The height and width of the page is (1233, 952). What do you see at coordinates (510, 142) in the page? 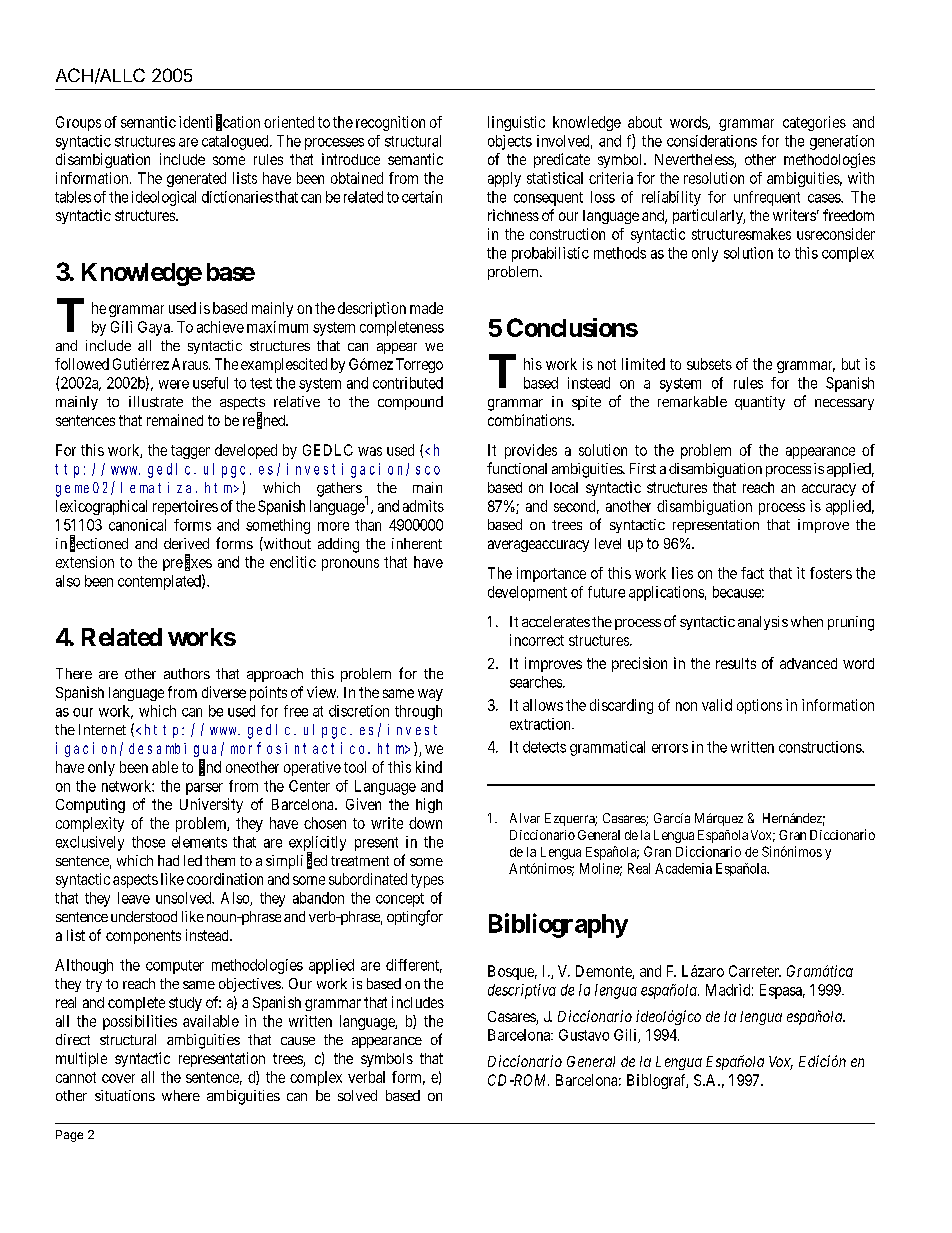
I see `objects` at bounding box center [510, 142].
